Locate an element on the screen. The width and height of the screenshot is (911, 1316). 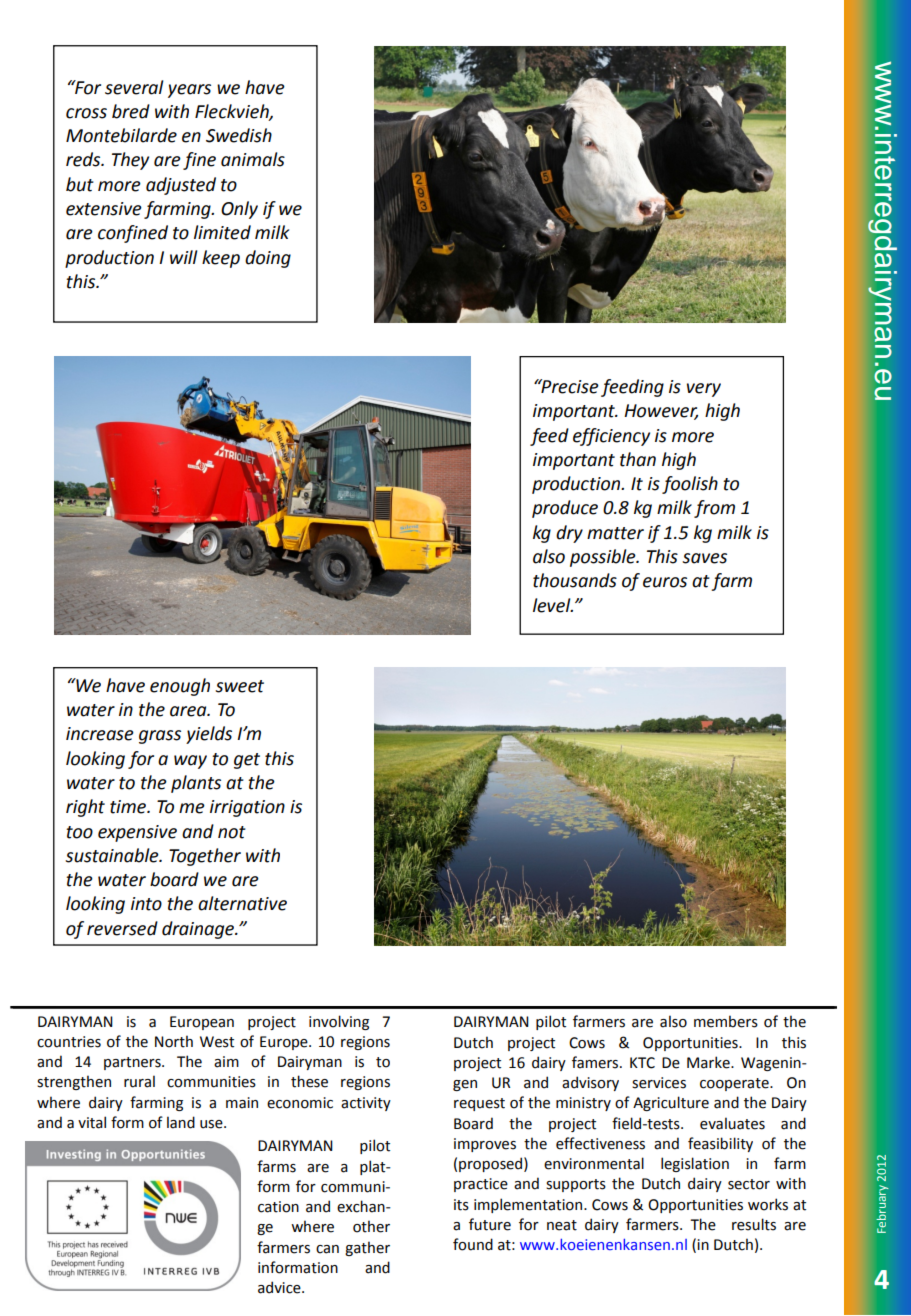
alternative is located at coordinates (242, 903).
